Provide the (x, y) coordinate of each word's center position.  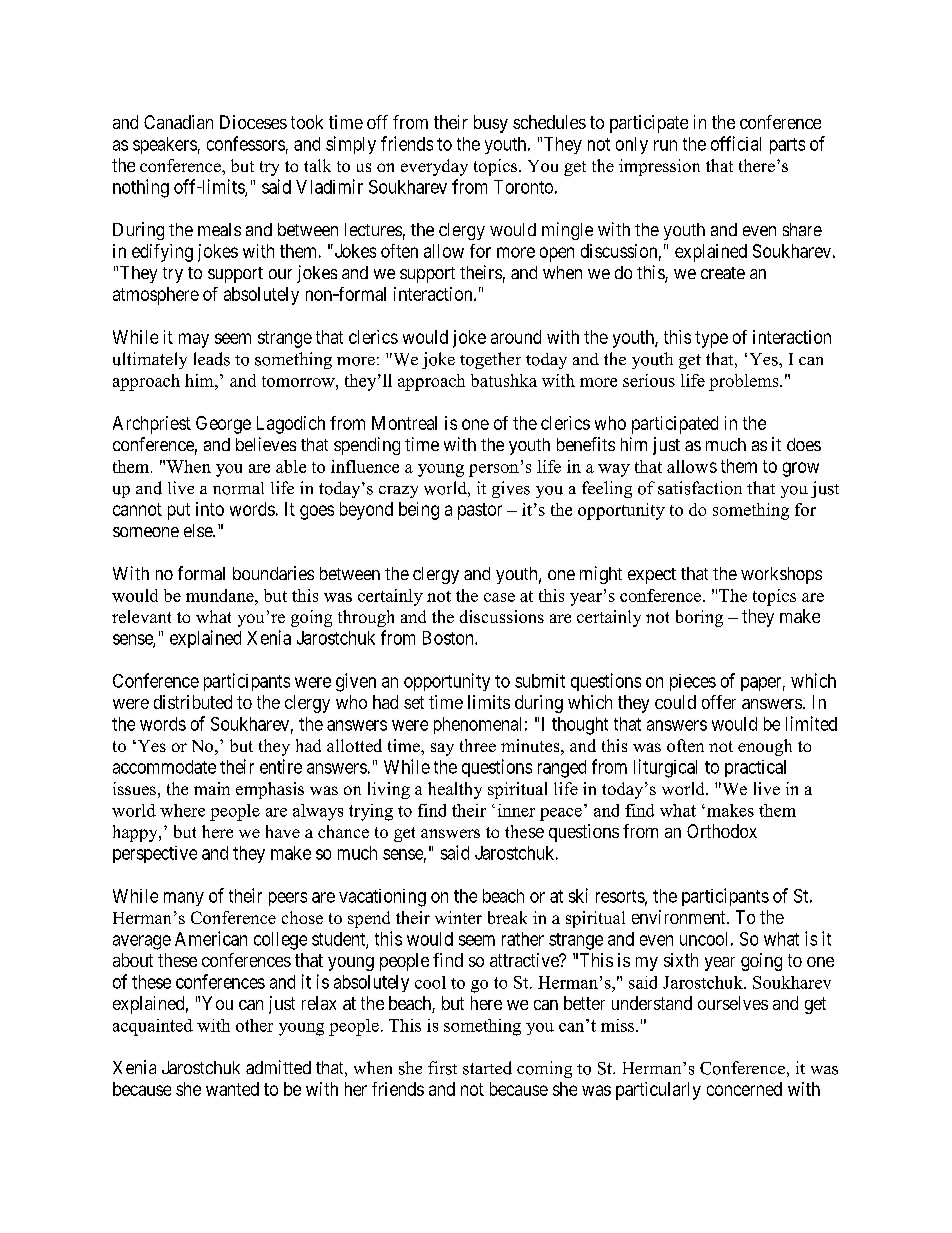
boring (699, 618)
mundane (221, 595)
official (736, 143)
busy (491, 124)
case (499, 597)
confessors (246, 143)
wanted (232, 1089)
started (487, 1068)
